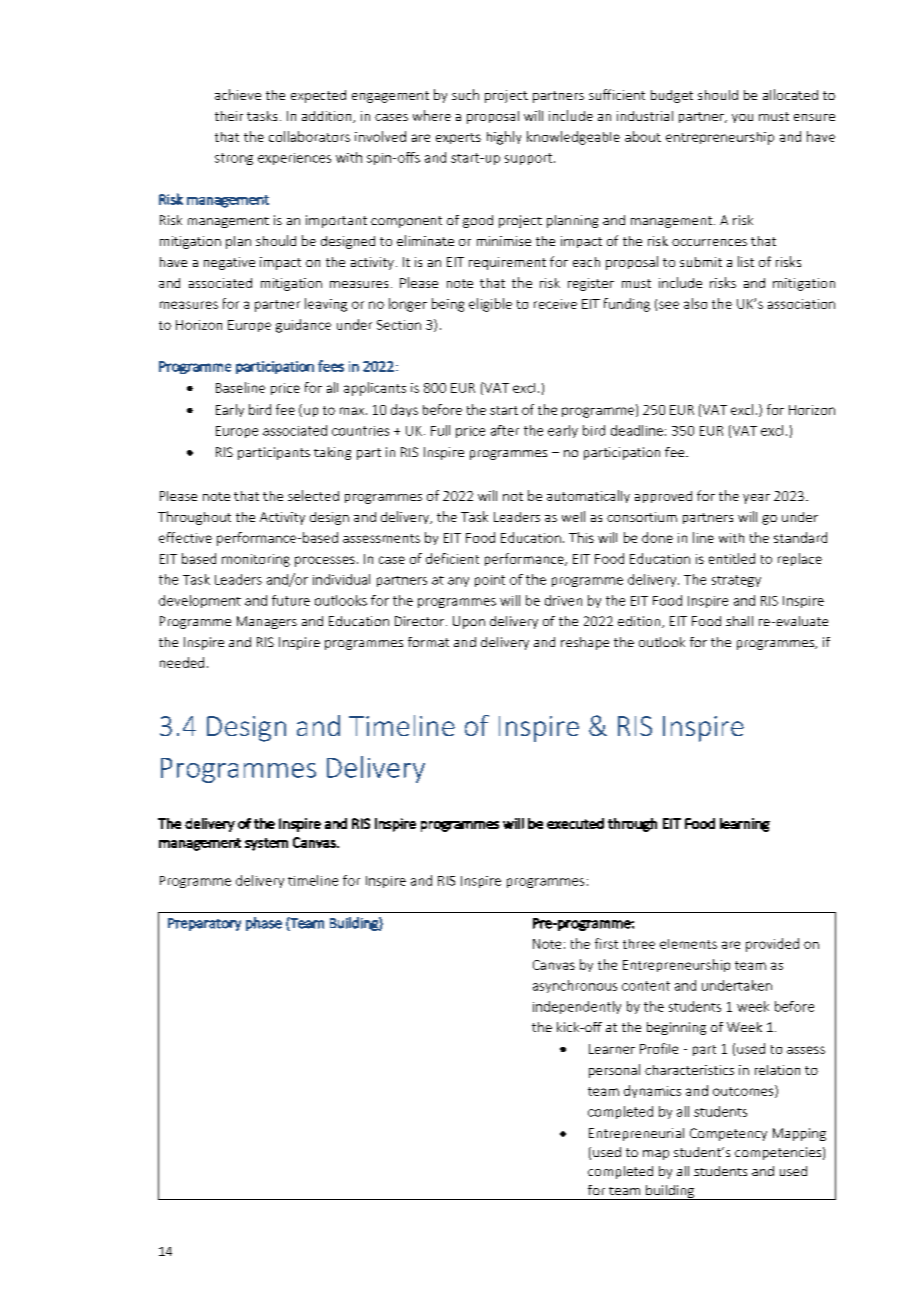  I want to click on their, so click(229, 116).
